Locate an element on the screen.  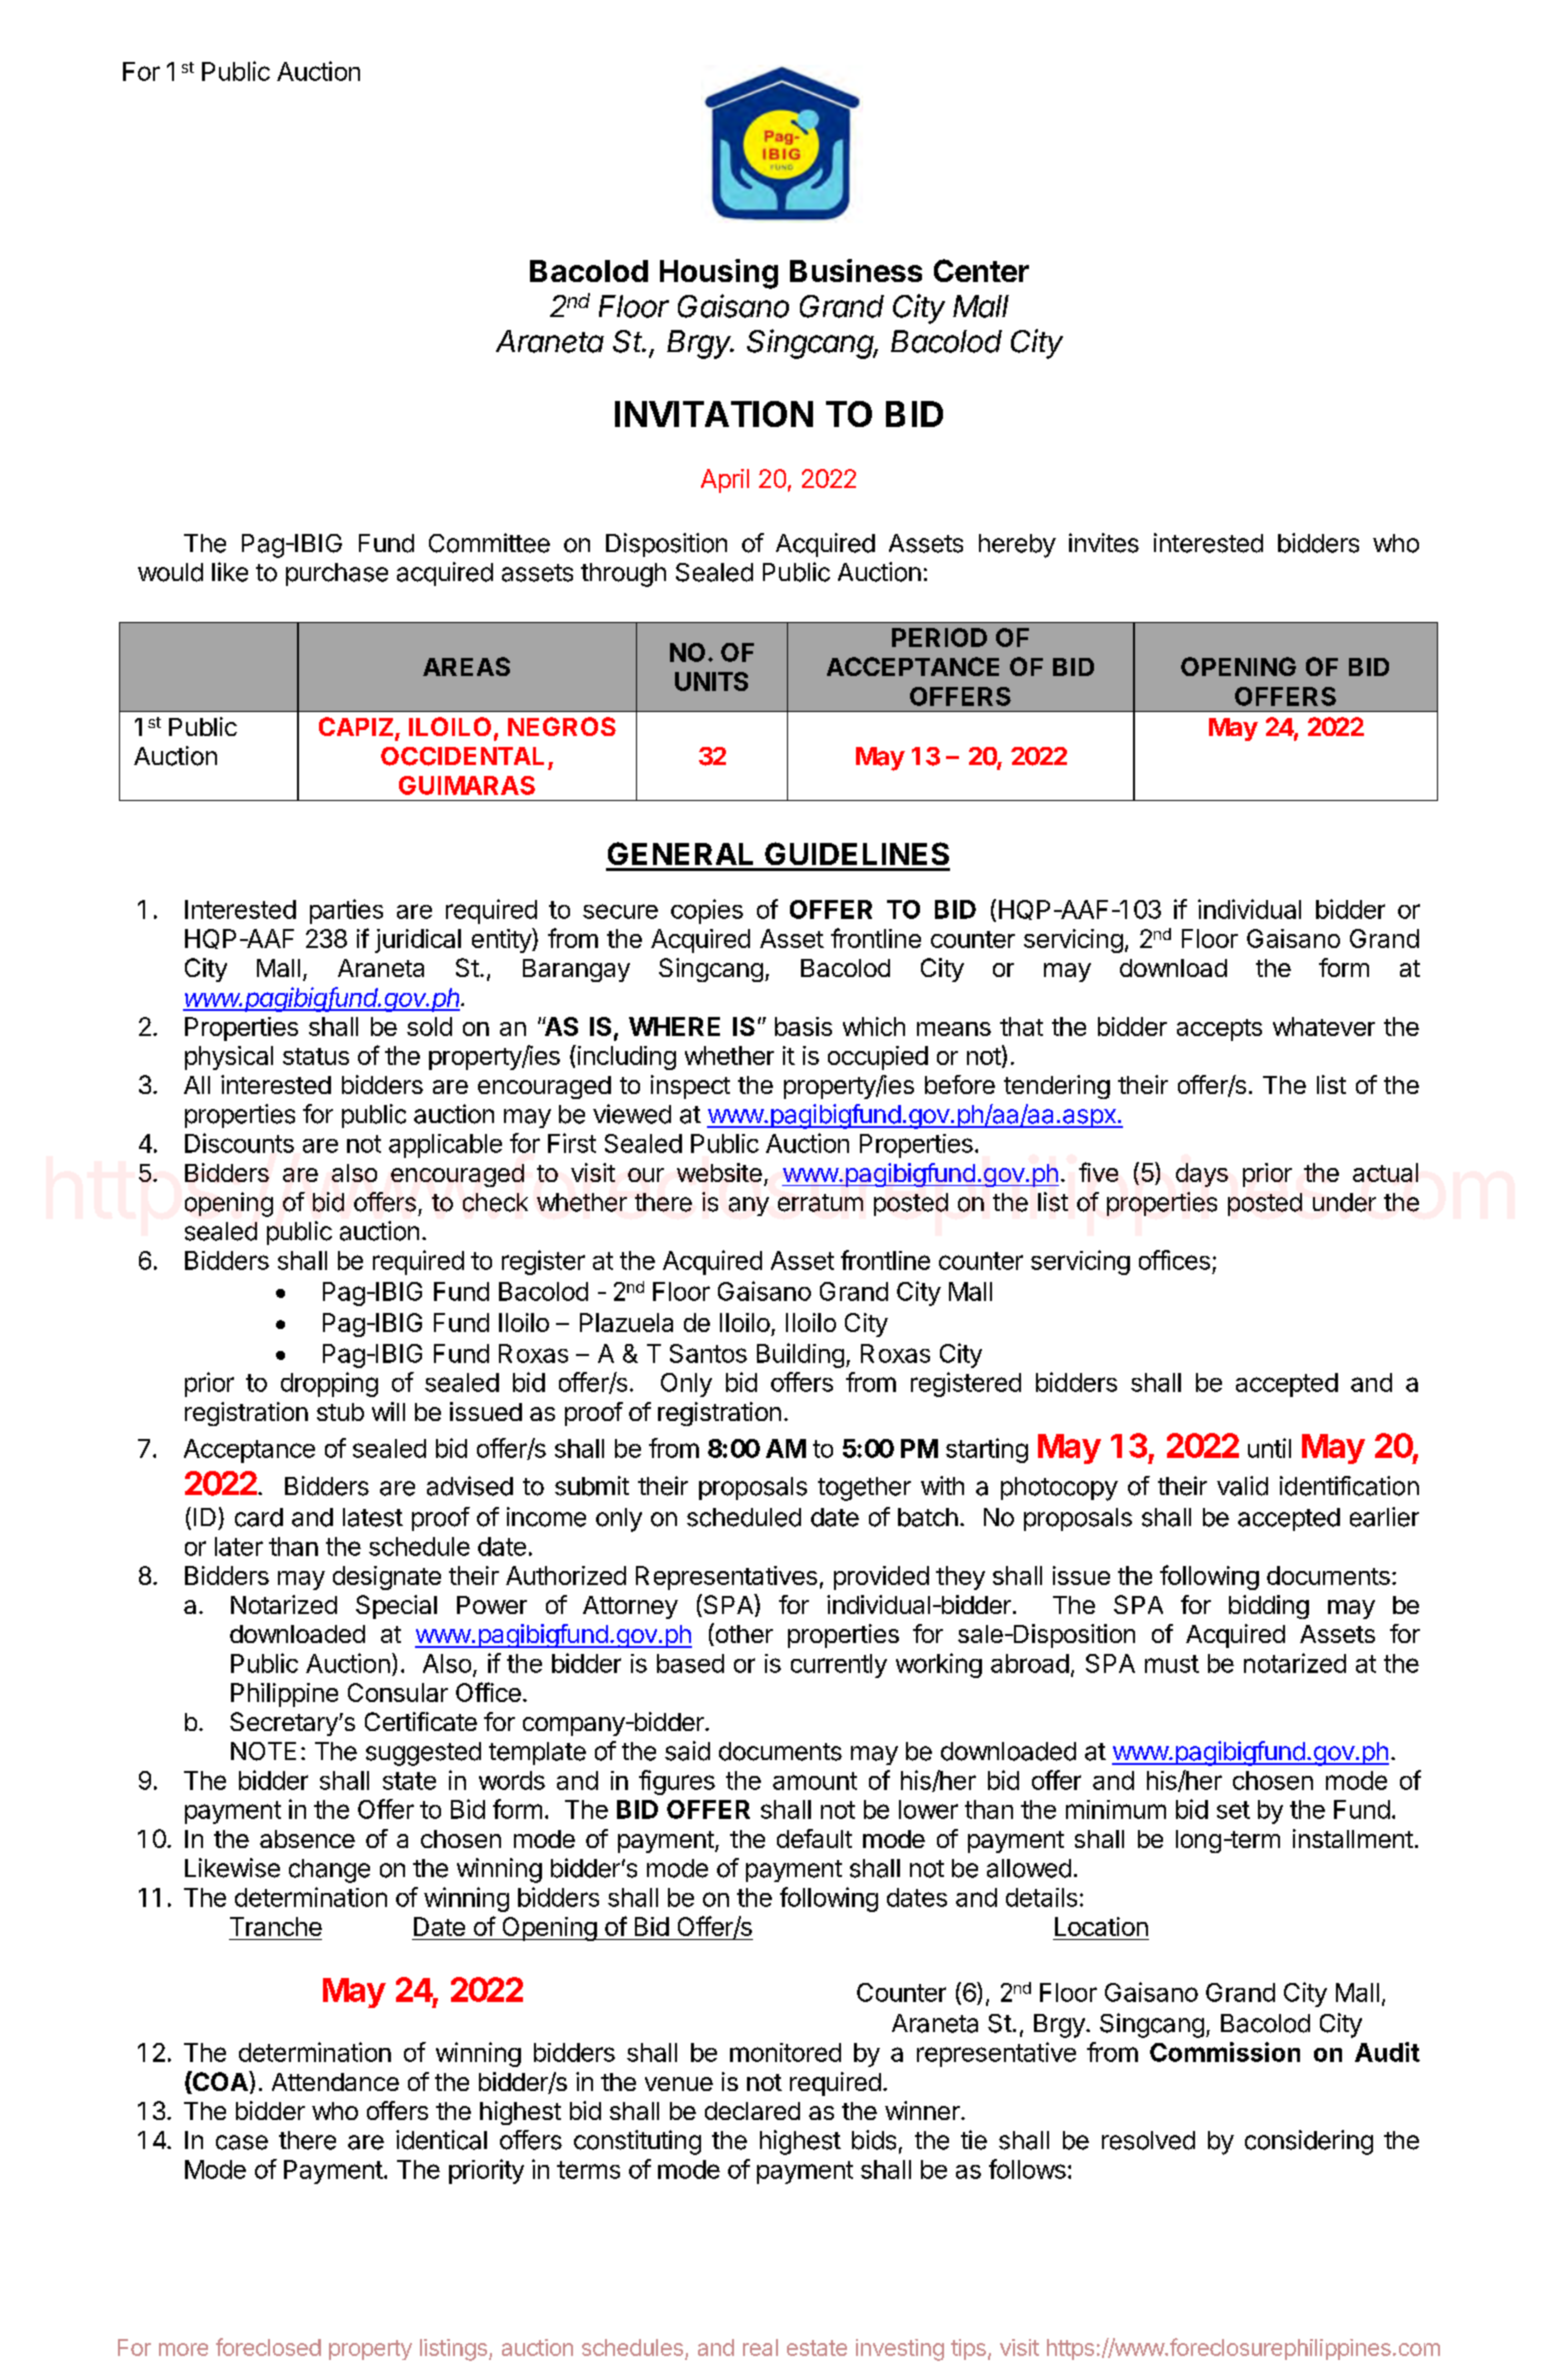
parties is located at coordinates (346, 911).
